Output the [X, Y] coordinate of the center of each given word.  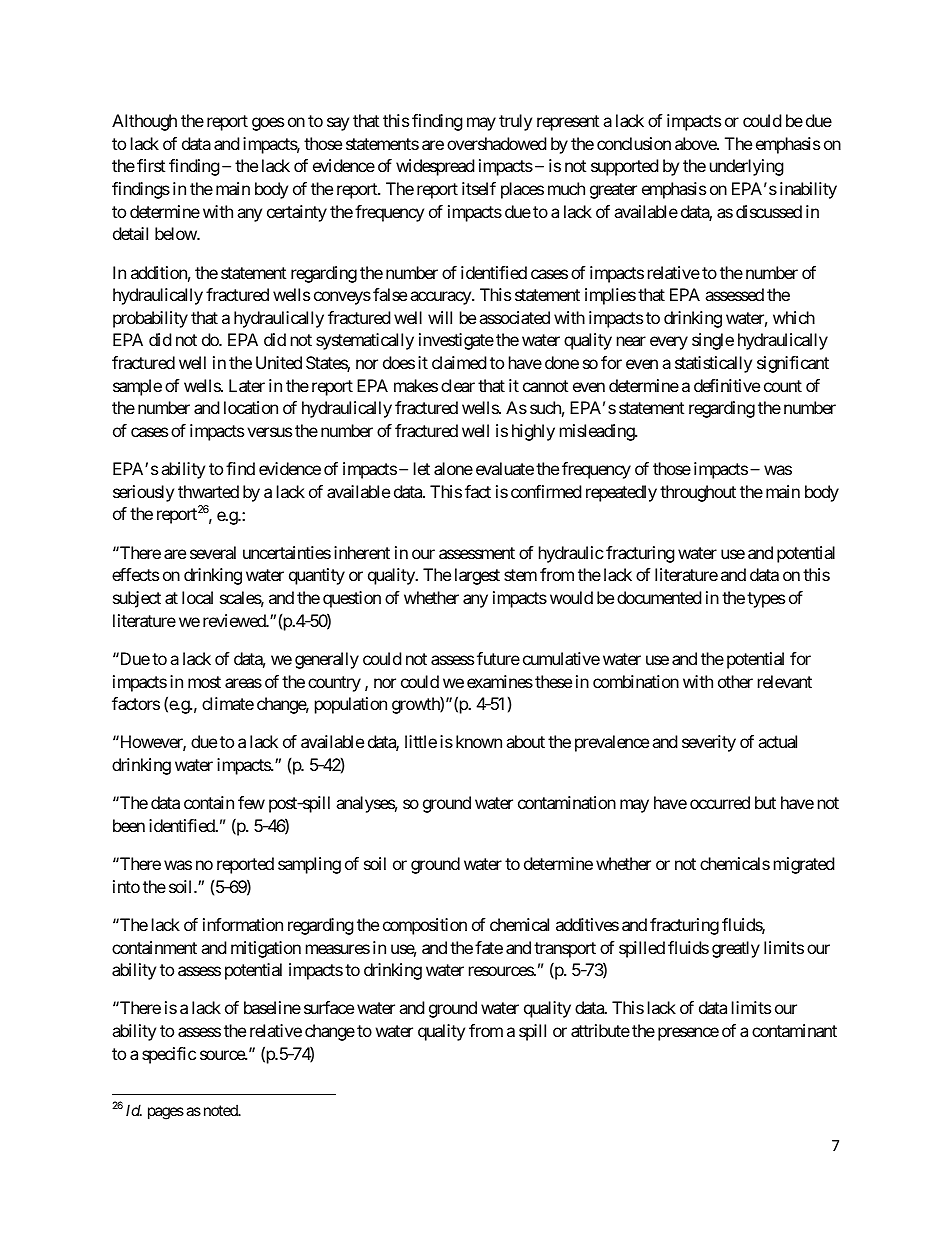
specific [169, 1055]
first [151, 165]
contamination [567, 802]
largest [477, 576]
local [197, 597]
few [251, 802]
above [696, 143]
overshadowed [496, 143]
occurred [720, 802]
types [766, 600]
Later [247, 385]
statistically [713, 364]
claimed [459, 362]
